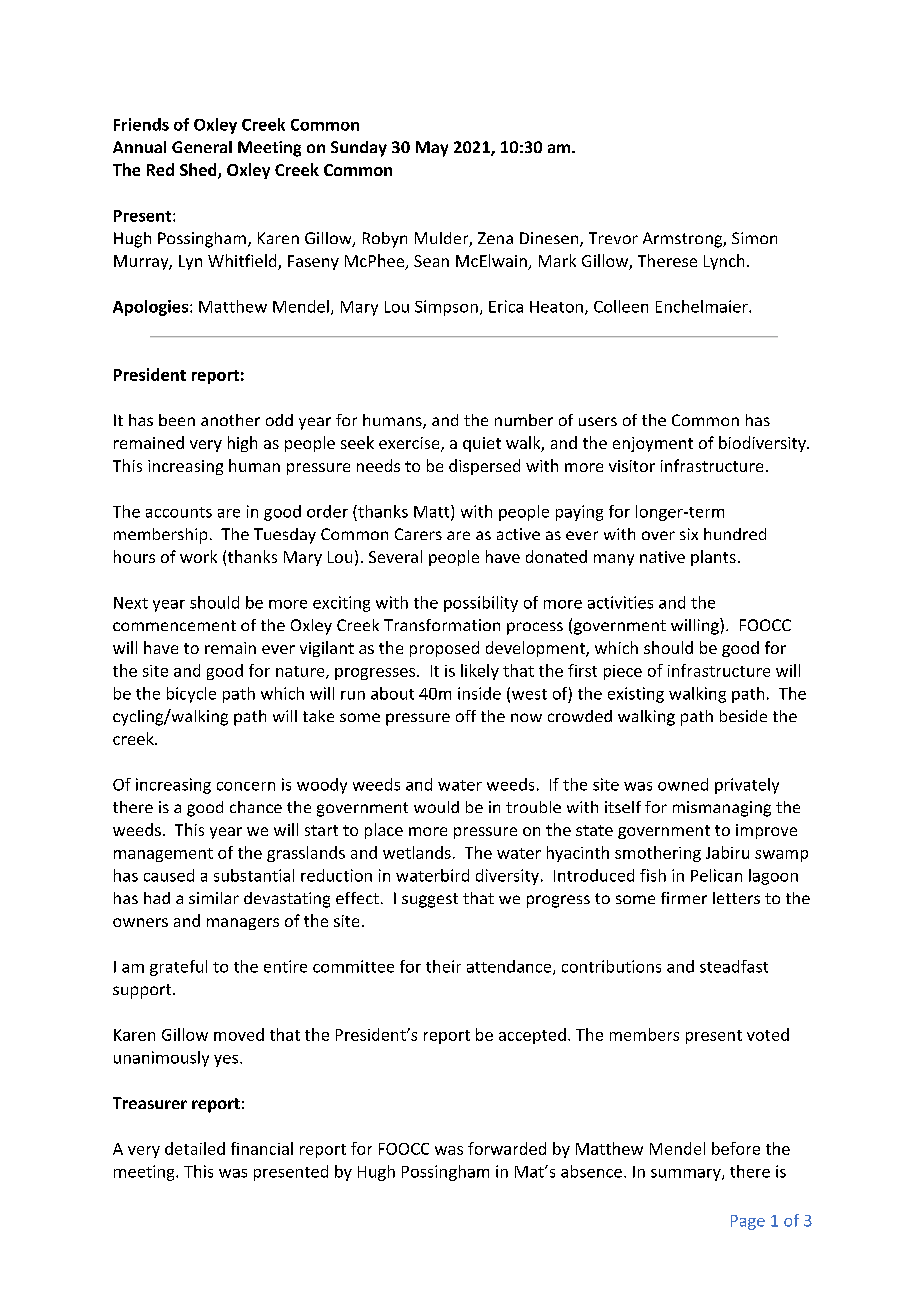 The width and height of the screenshot is (924, 1308). I want to click on forwarded, so click(507, 1148).
